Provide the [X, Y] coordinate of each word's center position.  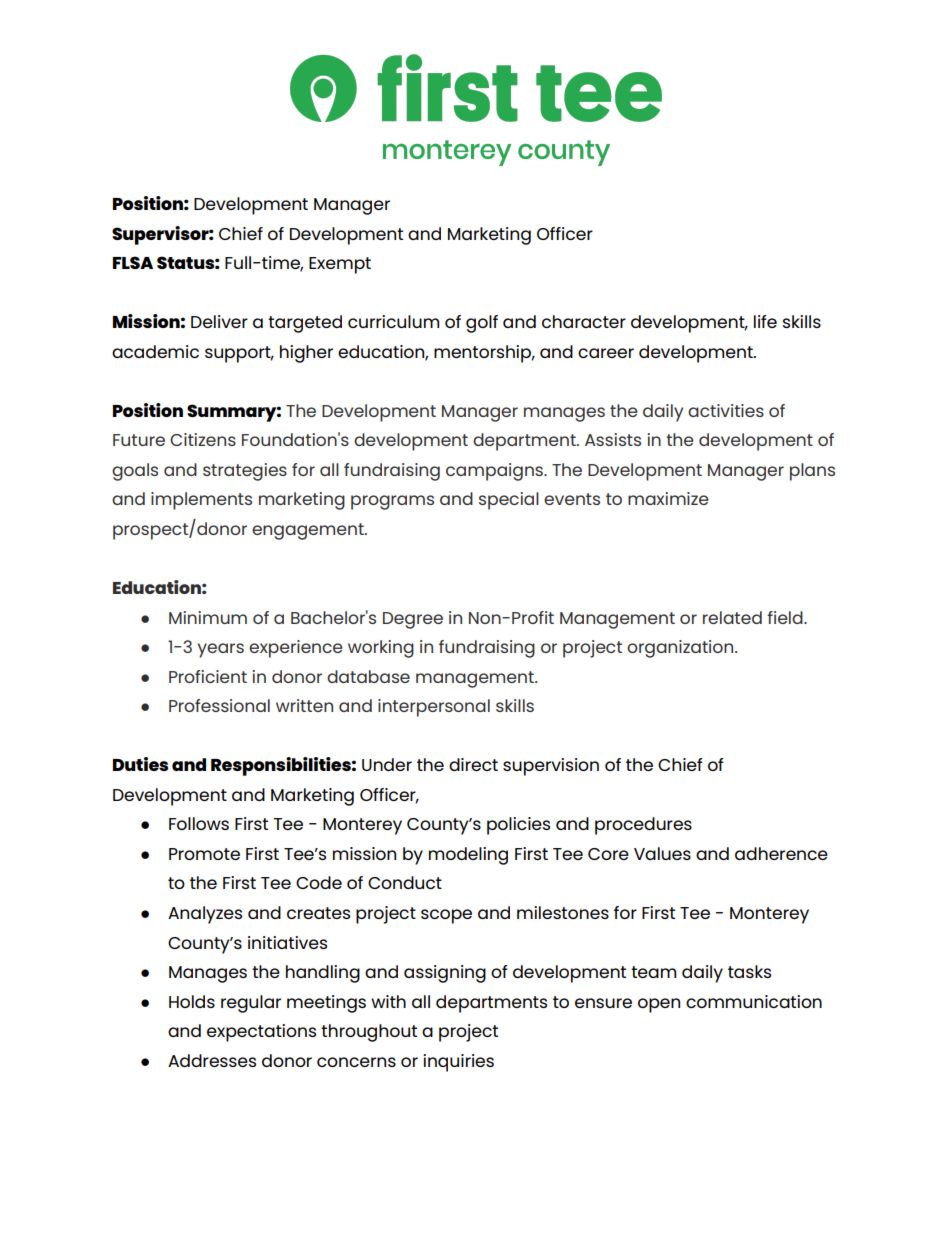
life [765, 321]
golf [482, 324]
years [221, 650]
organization [681, 649]
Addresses [212, 1060]
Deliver [219, 321]
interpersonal [434, 708]
